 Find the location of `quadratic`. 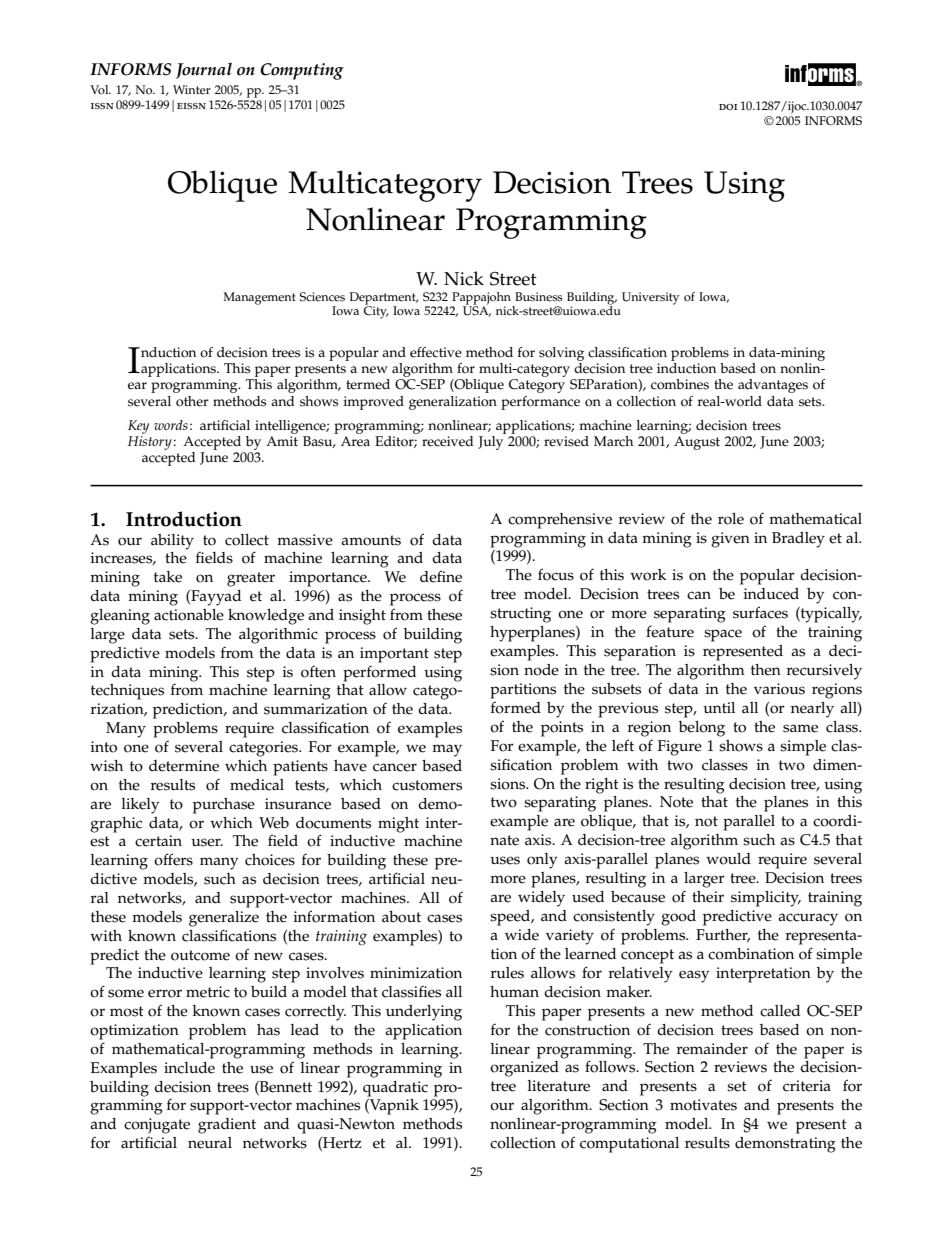

quadratic is located at coordinates (395, 1089).
